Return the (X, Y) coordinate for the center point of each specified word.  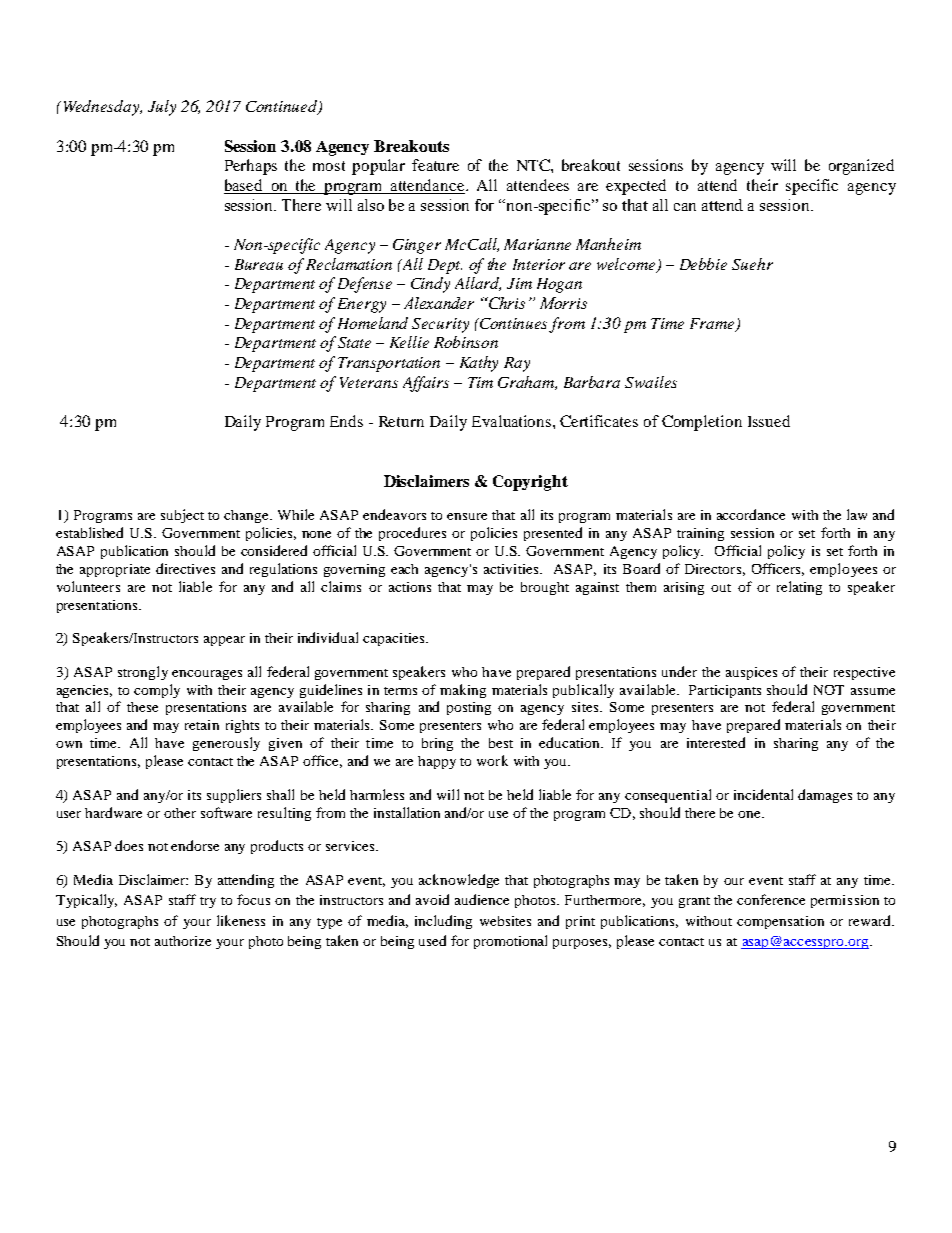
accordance (751, 514)
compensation (780, 922)
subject (182, 516)
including (443, 922)
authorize (183, 941)
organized (861, 167)
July (162, 108)
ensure (467, 516)
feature (435, 165)
